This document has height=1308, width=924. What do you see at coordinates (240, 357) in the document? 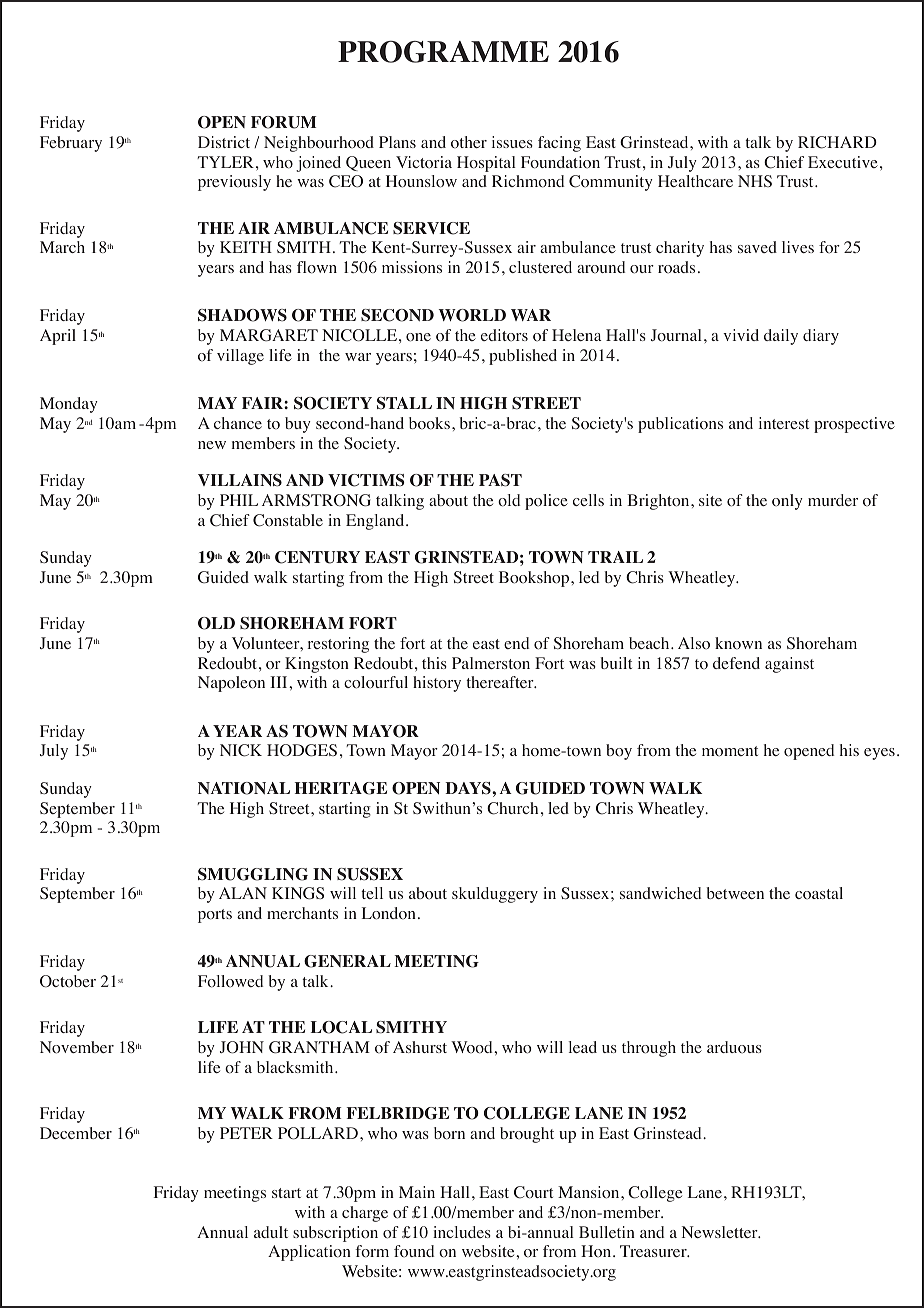
I see `village` at bounding box center [240, 357].
